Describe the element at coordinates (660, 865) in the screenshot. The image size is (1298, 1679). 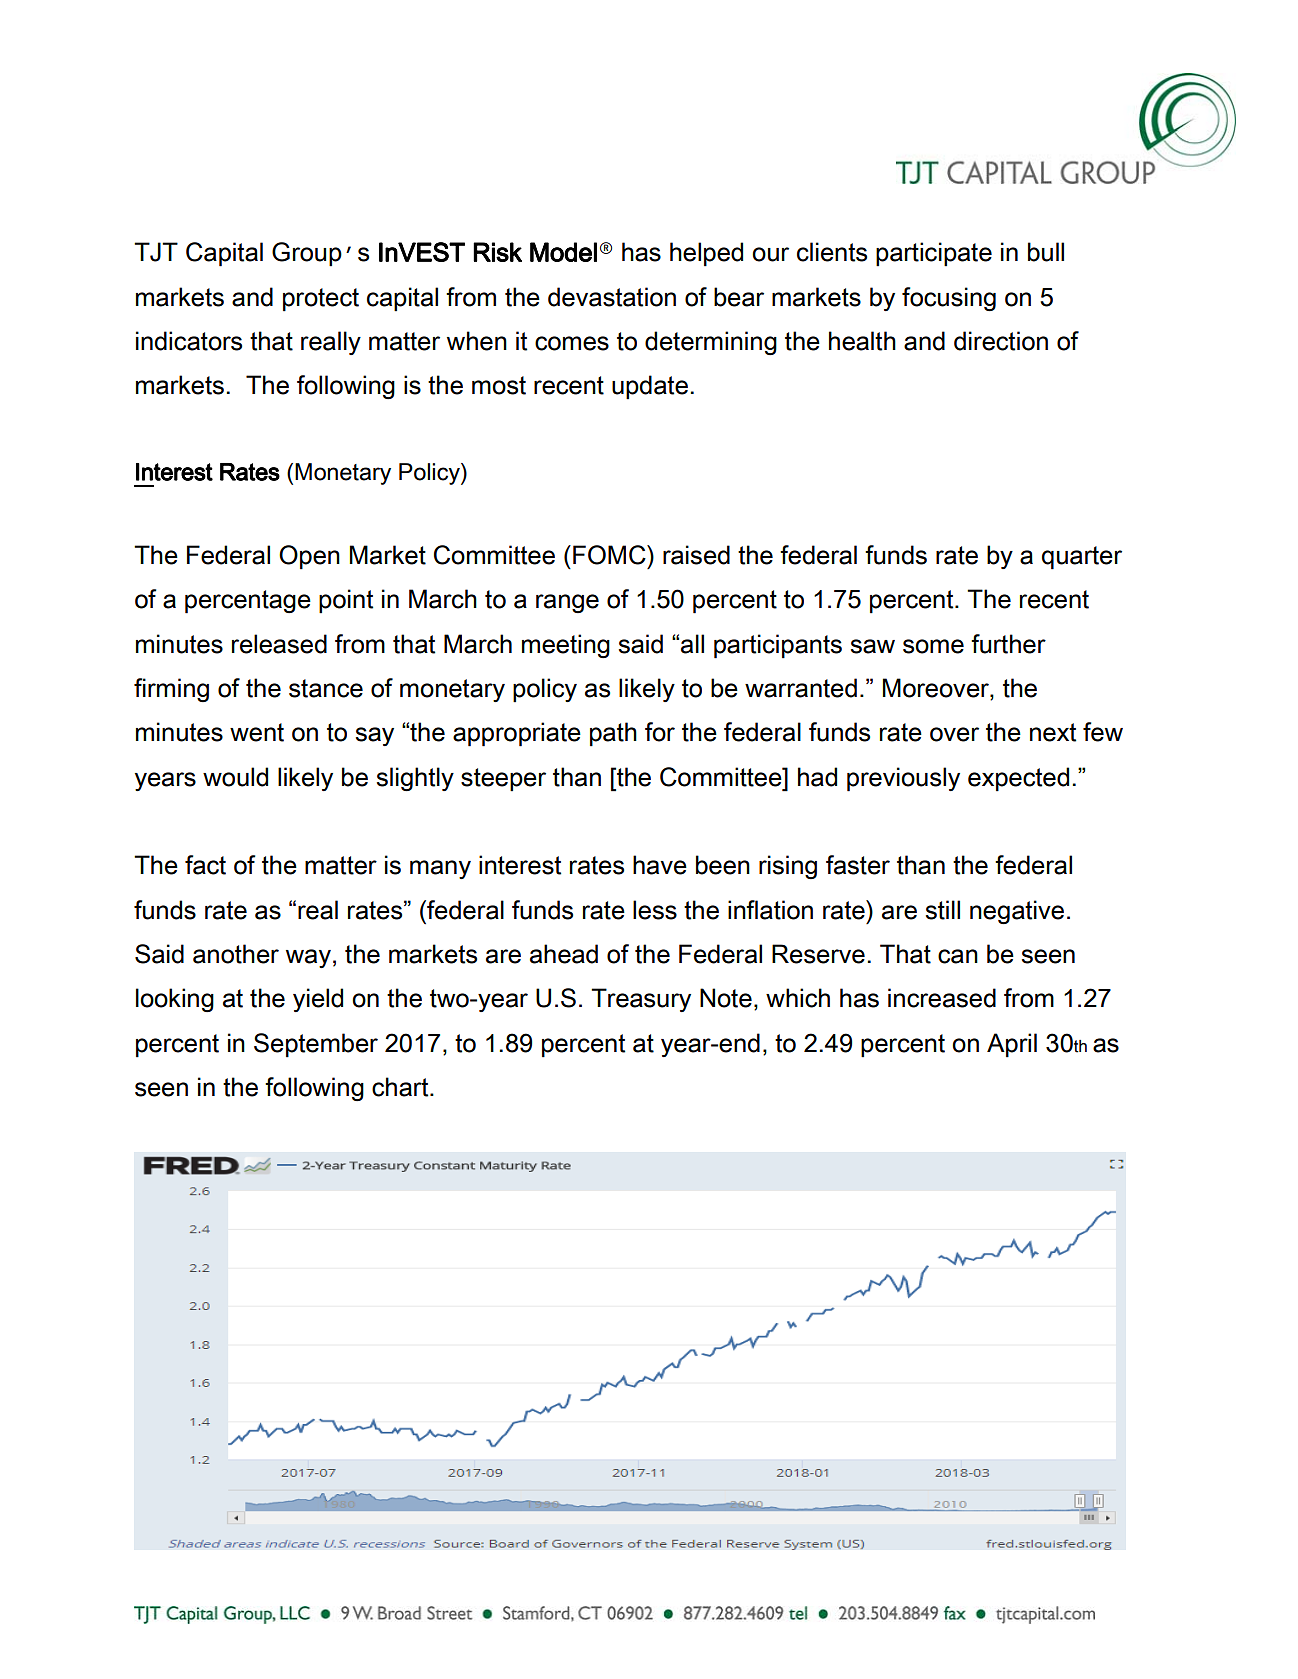
I see `have` at that location.
